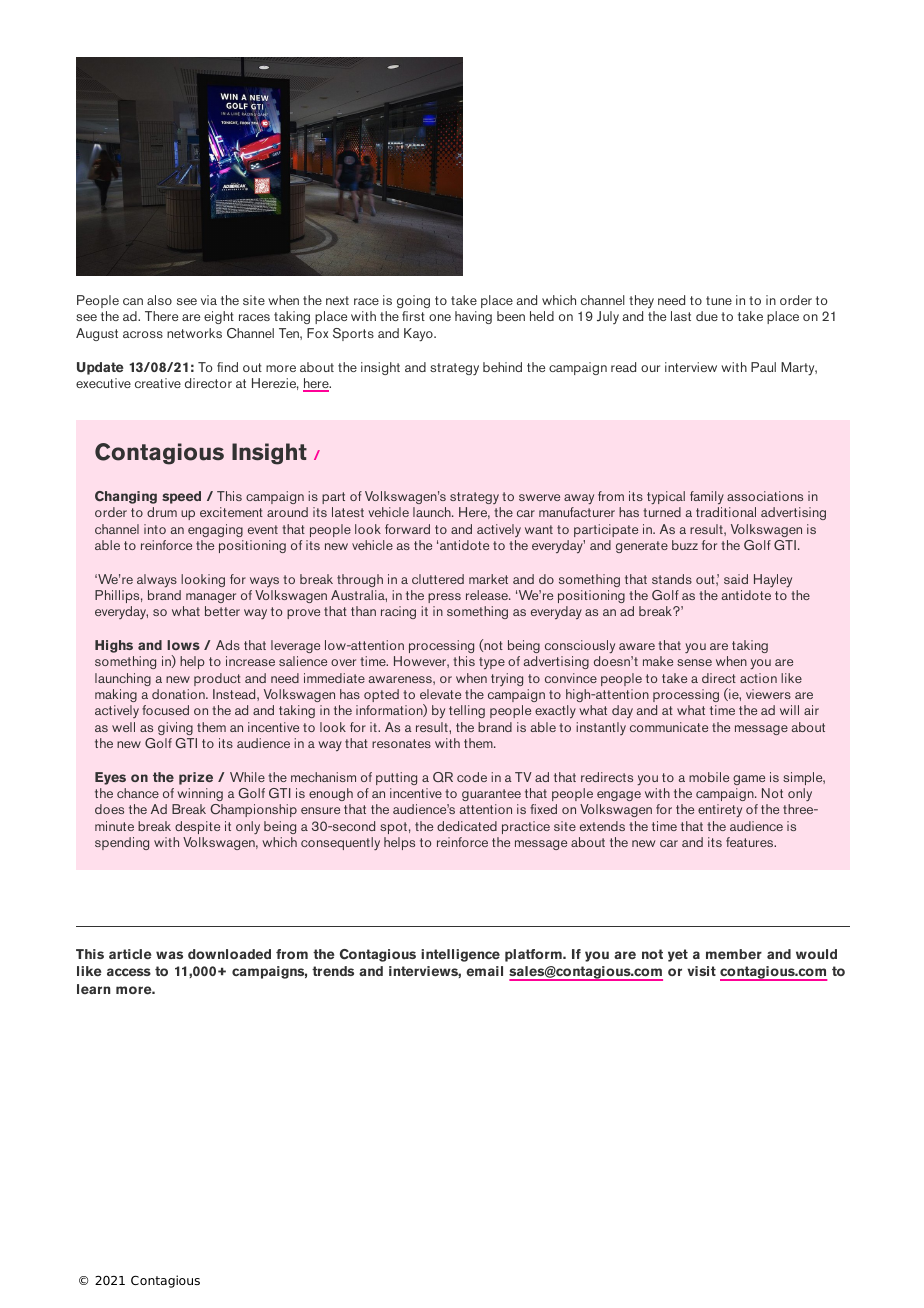  Describe the element at coordinates (169, 955) in the document. I see `was` at that location.
